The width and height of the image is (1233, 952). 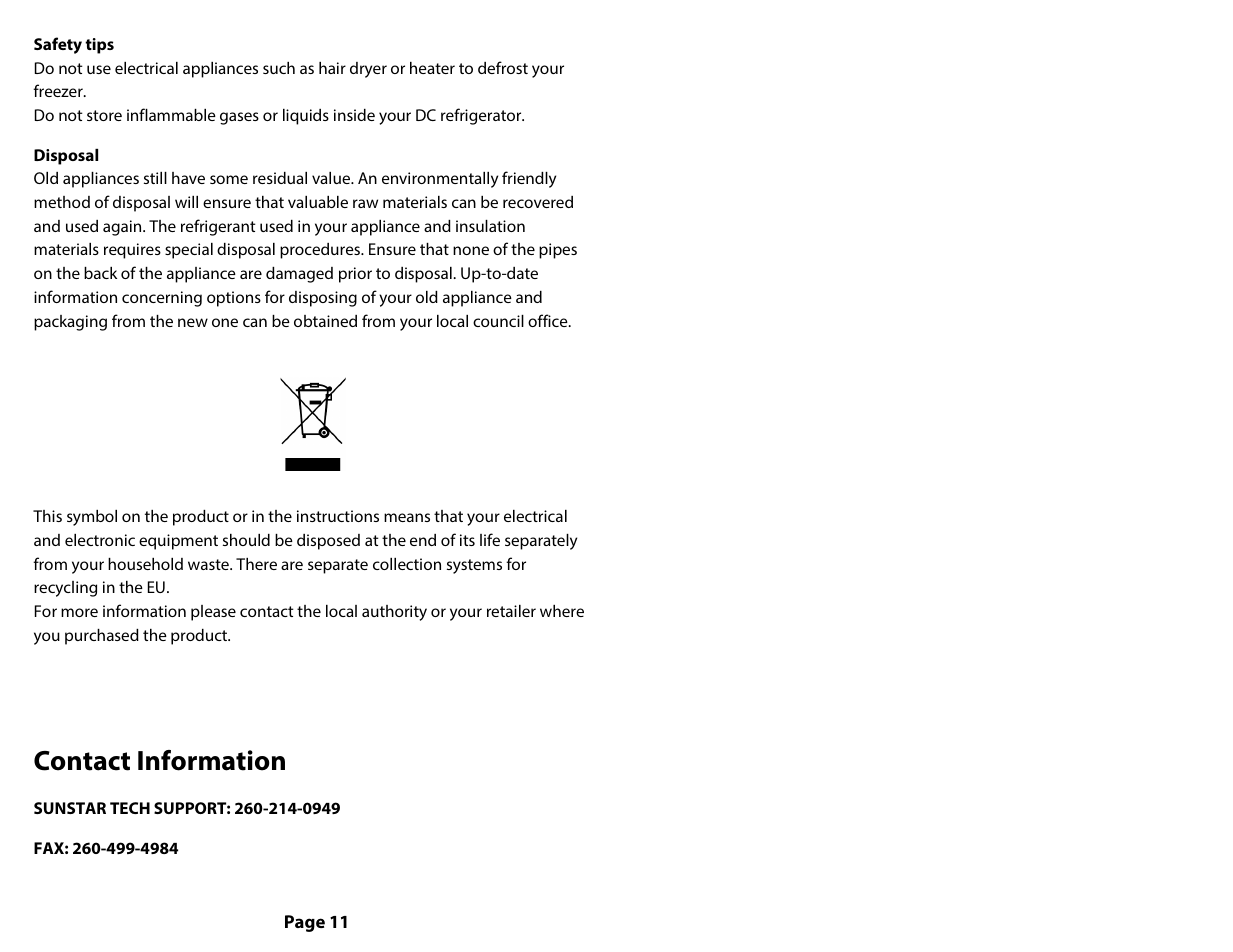 What do you see at coordinates (99, 46) in the image?
I see `tips` at bounding box center [99, 46].
